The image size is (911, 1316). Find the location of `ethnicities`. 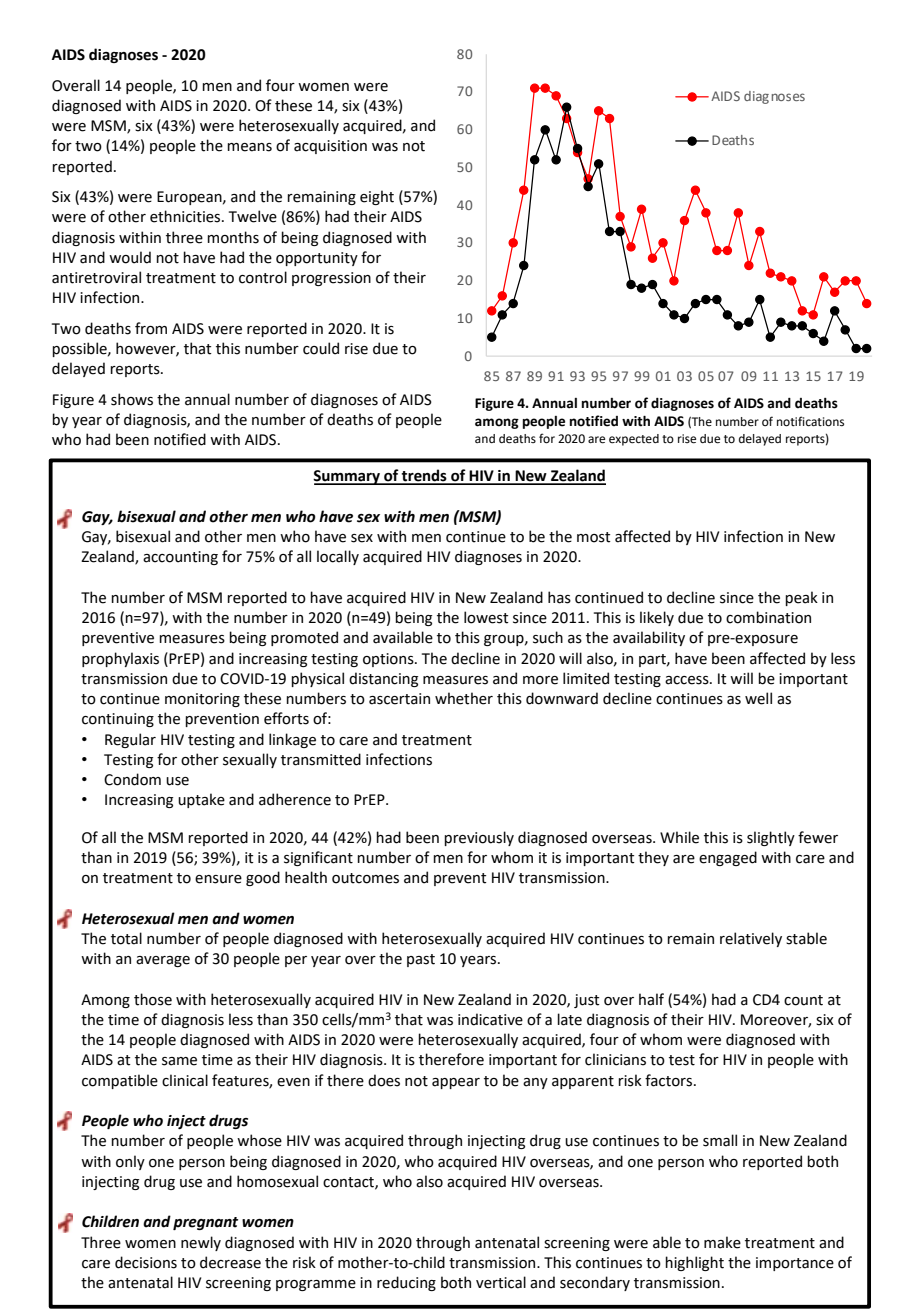

ethnicities is located at coordinates (186, 216).
